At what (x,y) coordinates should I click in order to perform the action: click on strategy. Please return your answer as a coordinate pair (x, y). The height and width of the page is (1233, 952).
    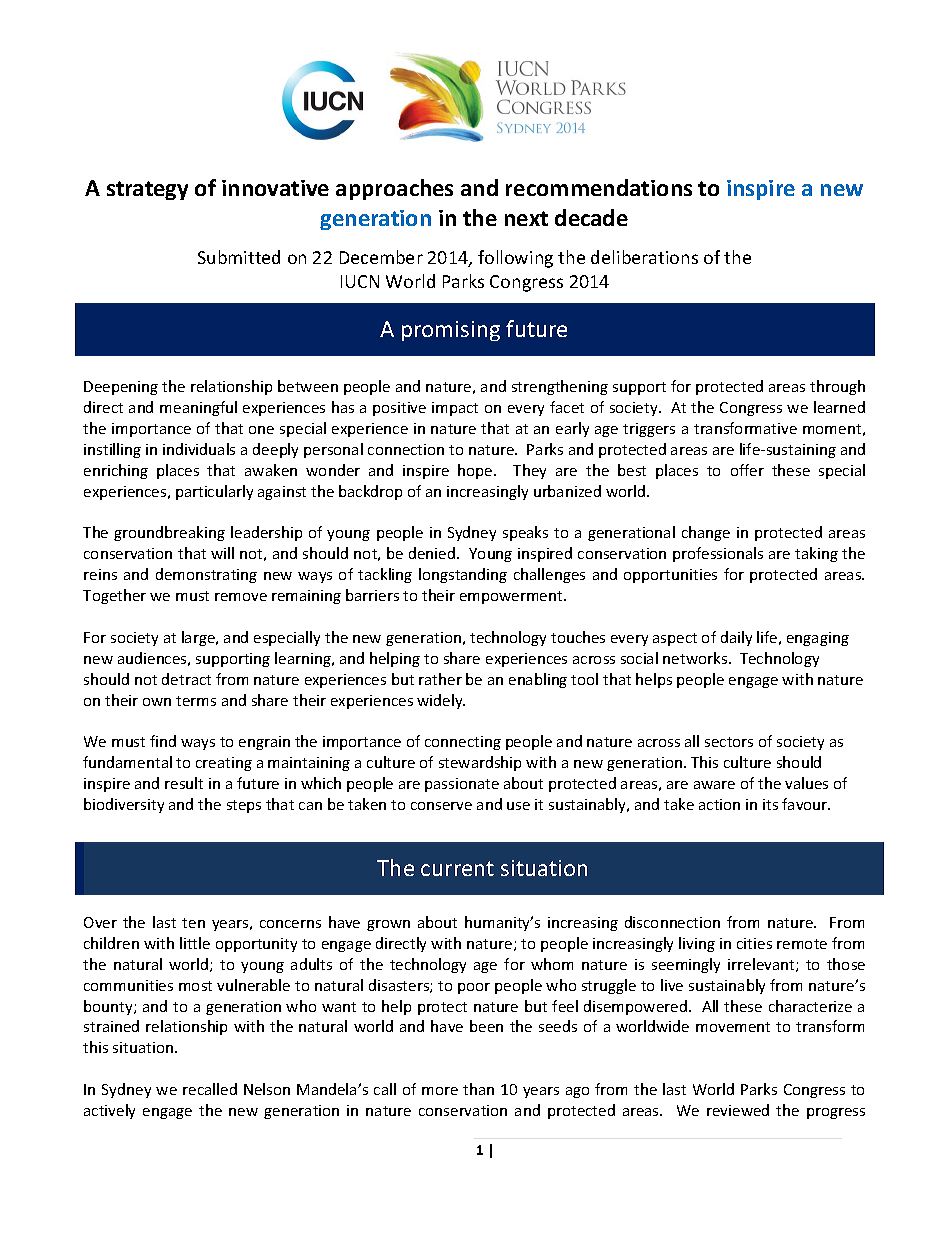
    Looking at the image, I should click on (147, 190).
